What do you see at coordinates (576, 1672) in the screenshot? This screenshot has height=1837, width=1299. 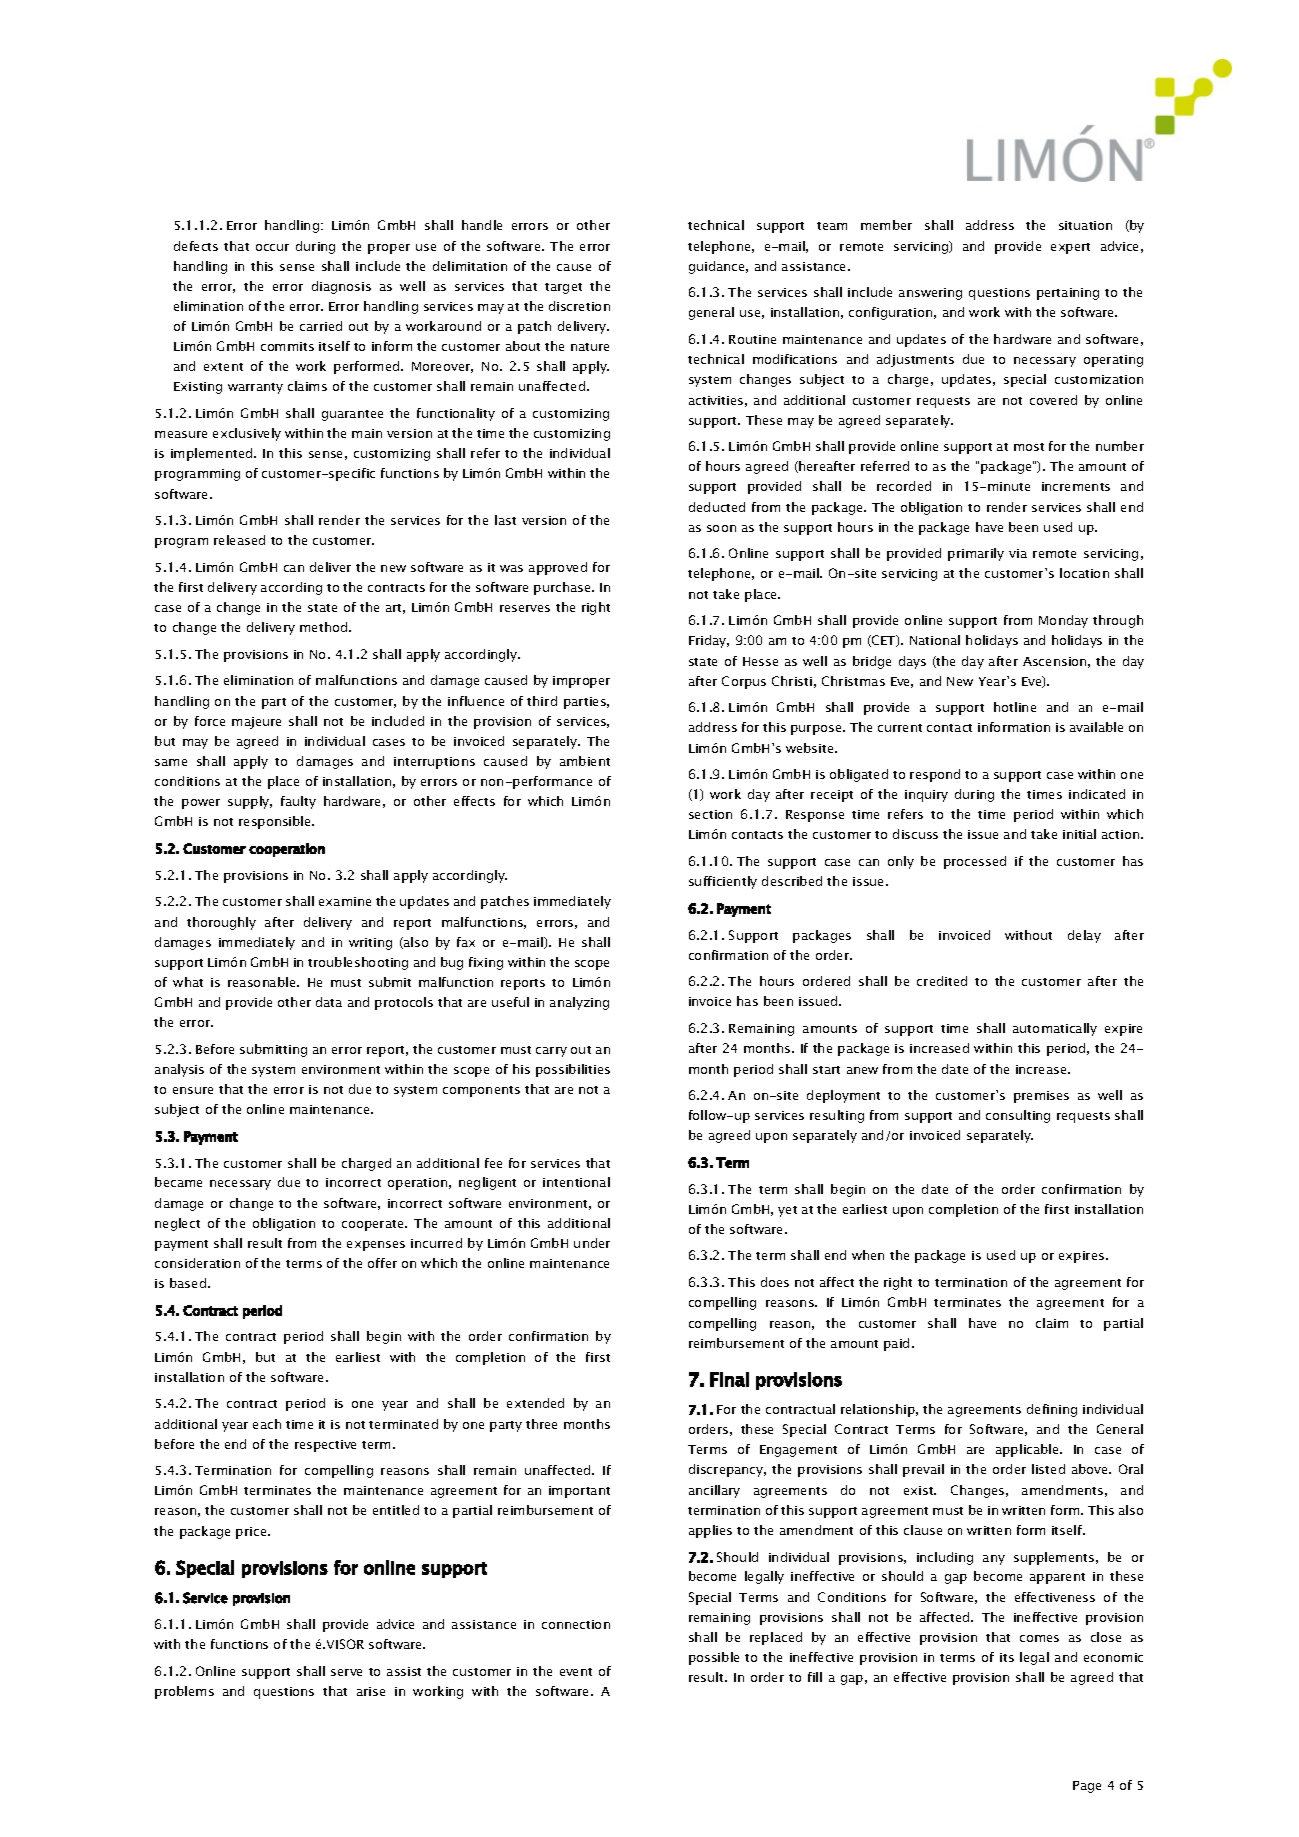 I see `event` at bounding box center [576, 1672].
